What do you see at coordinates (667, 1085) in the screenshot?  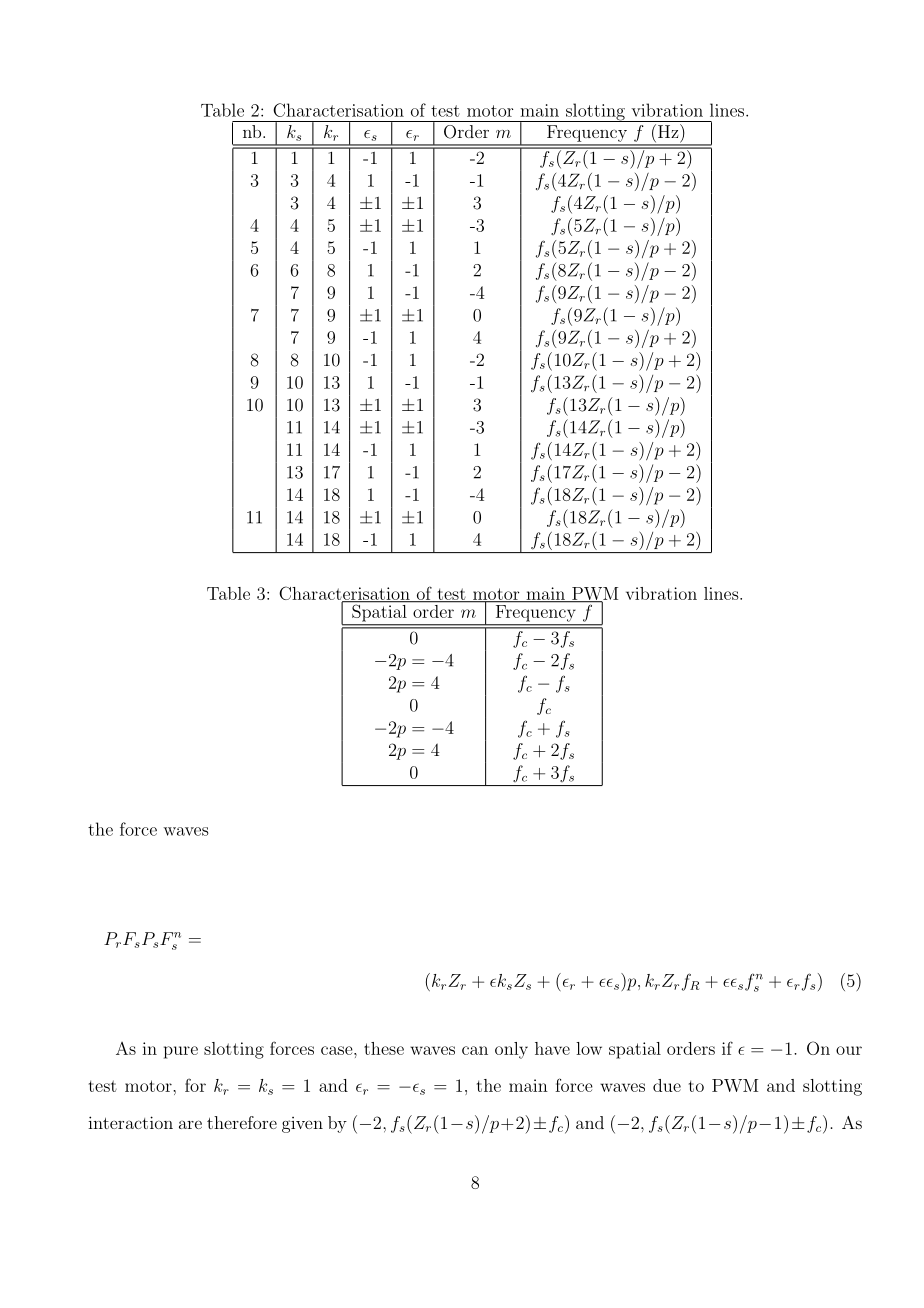 I see `due` at bounding box center [667, 1085].
